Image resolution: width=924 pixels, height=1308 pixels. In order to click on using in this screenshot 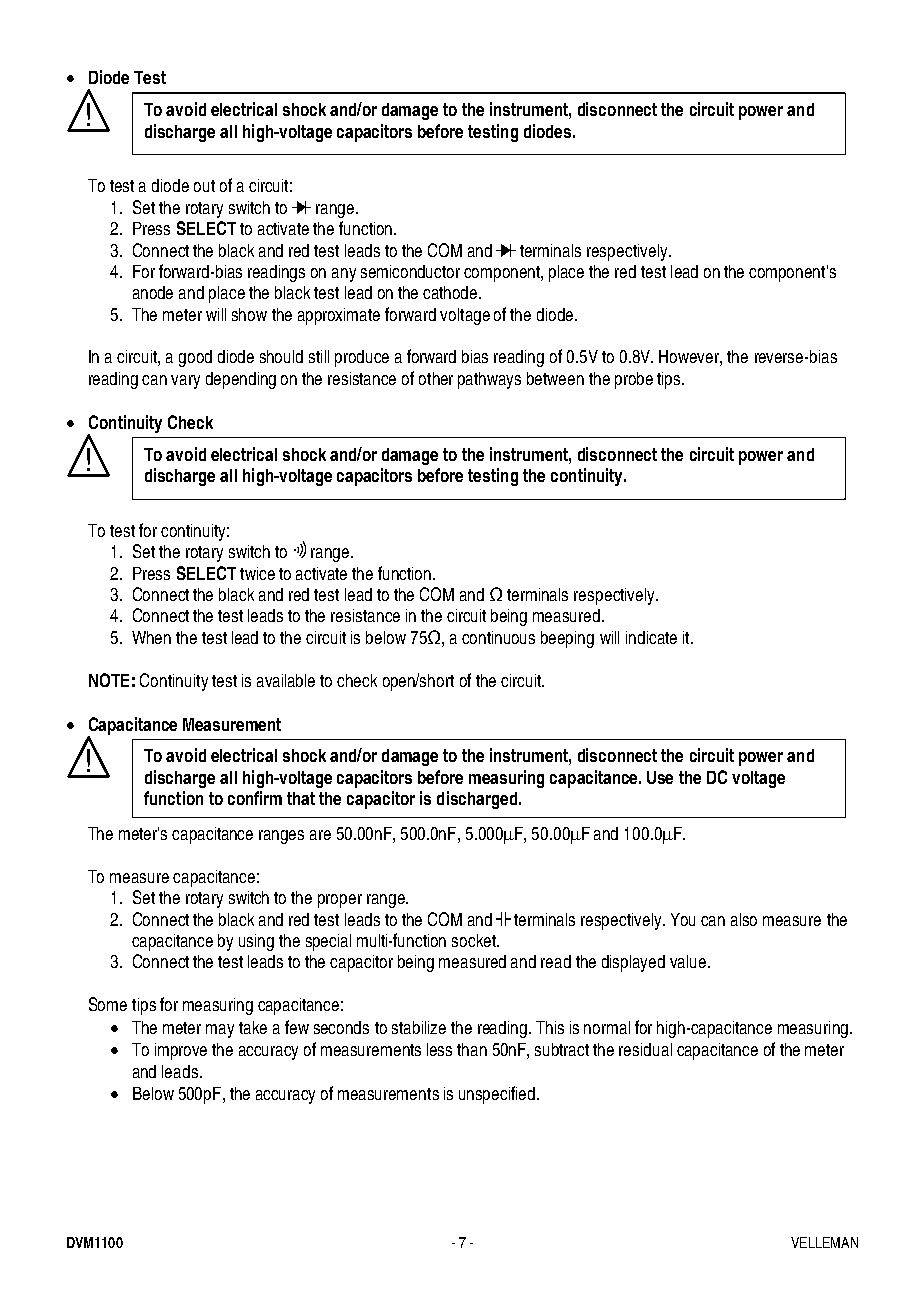, I will do `click(256, 942)`.
